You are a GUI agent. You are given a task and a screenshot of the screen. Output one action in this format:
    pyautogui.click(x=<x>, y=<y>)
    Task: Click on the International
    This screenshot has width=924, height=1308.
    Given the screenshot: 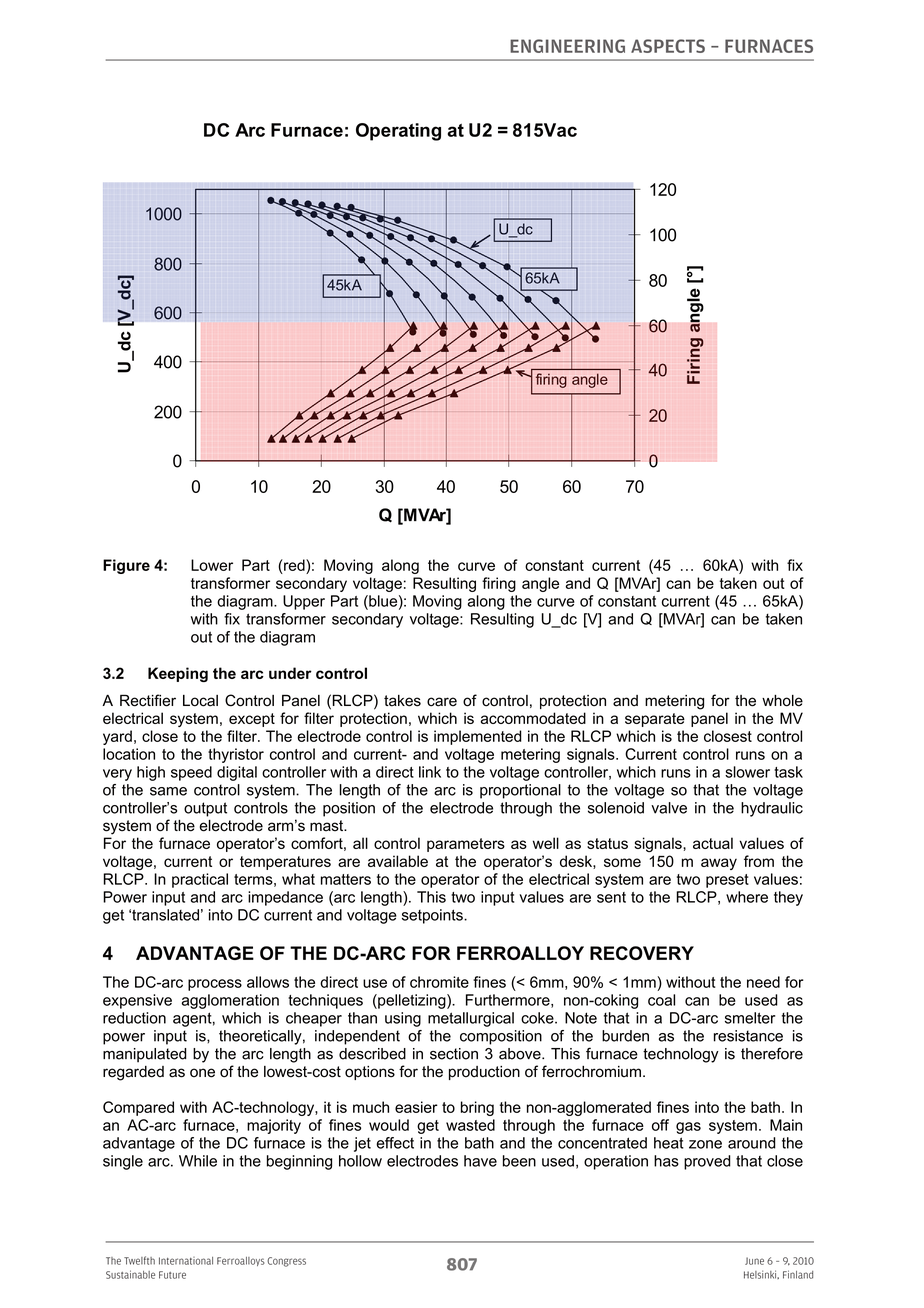 What is the action you would take?
    pyautogui.click(x=186, y=1261)
